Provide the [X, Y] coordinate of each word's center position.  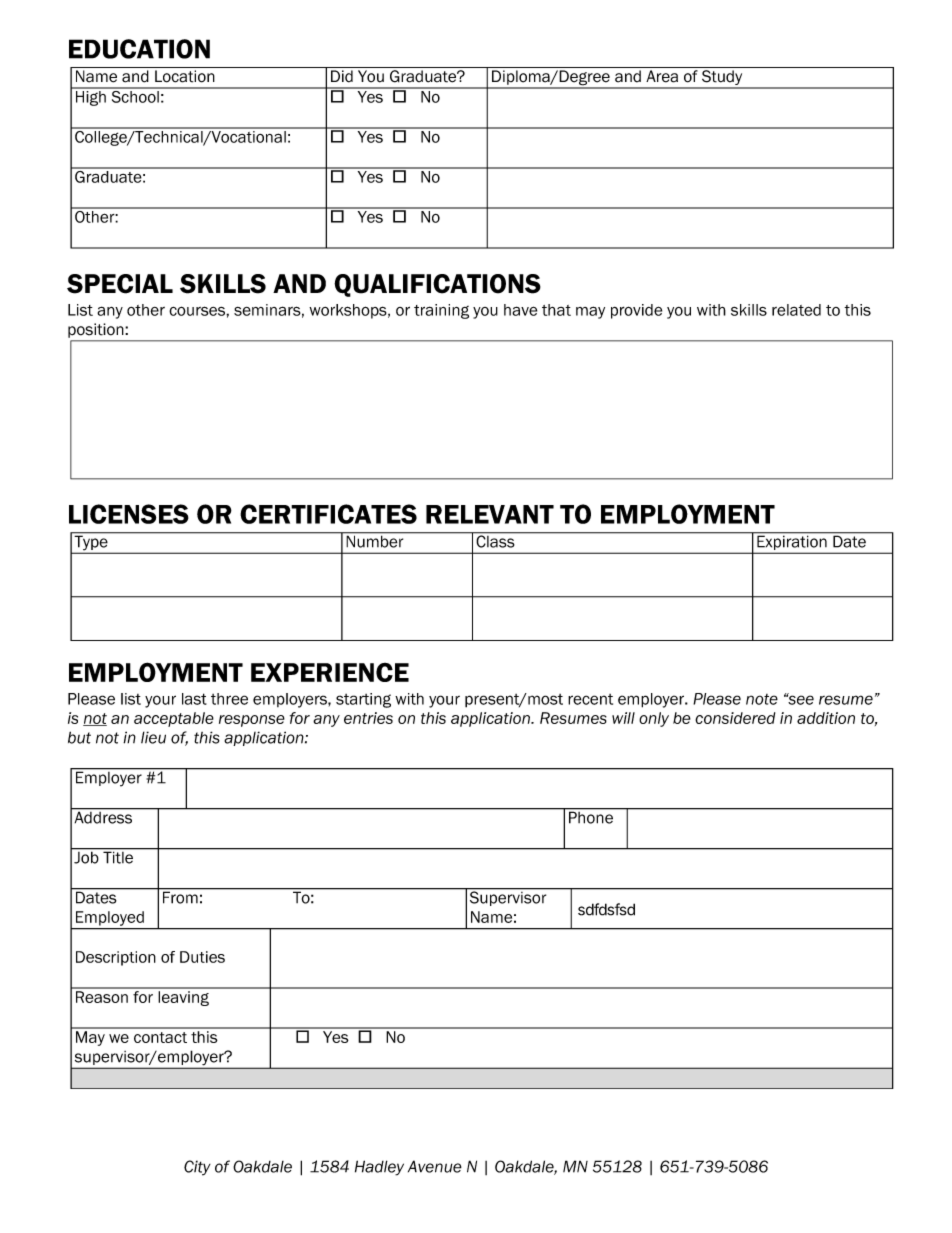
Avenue [435, 1166]
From [180, 896]
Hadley [379, 1168]
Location [185, 76]
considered [735, 718]
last [194, 699]
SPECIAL [120, 284]
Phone [591, 816]
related [796, 310]
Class [495, 540]
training [441, 311]
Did [342, 76]
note [762, 699]
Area [662, 76]
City [197, 1168]
